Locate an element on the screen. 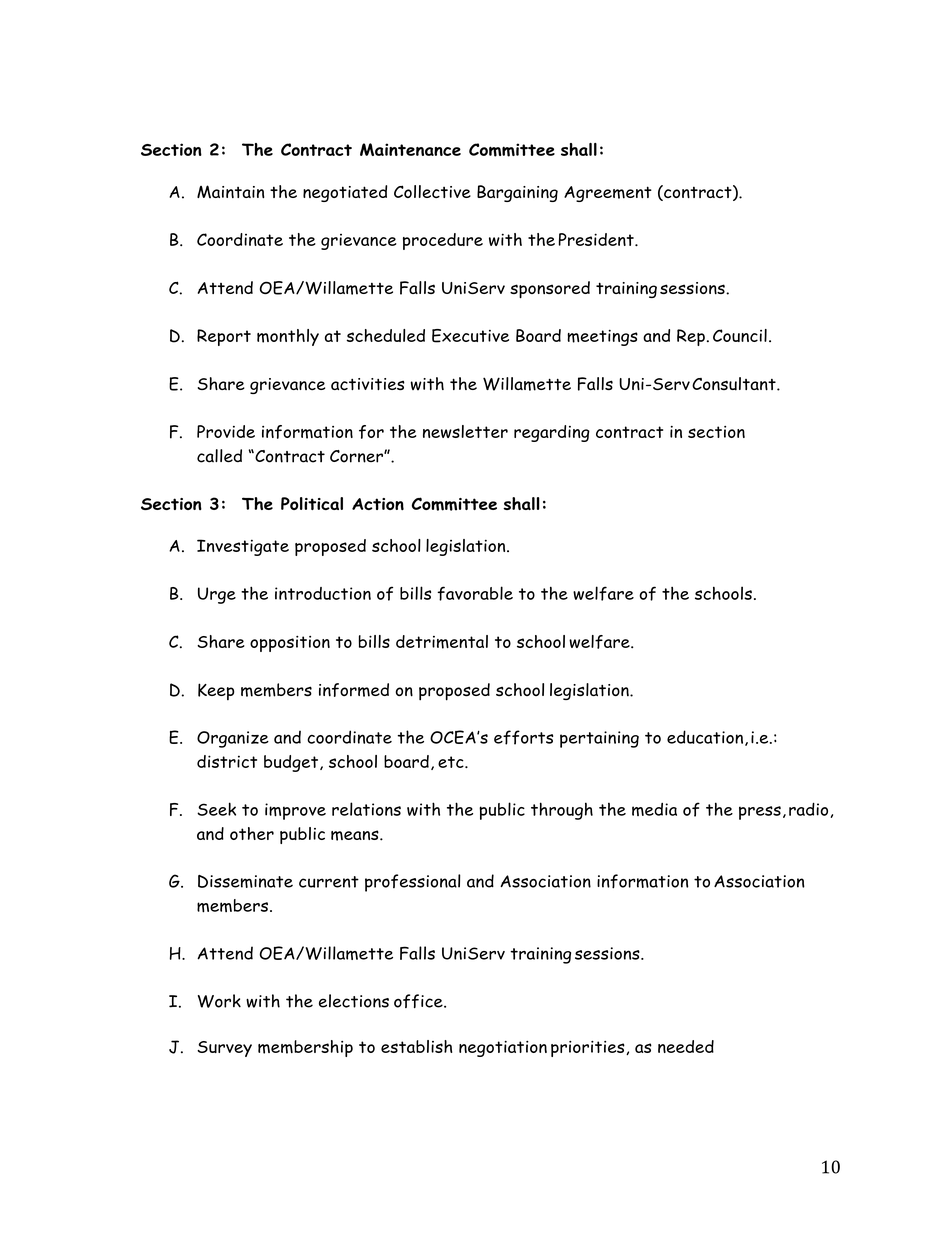 This screenshot has height=1233, width=952. Bargaining is located at coordinates (517, 193).
